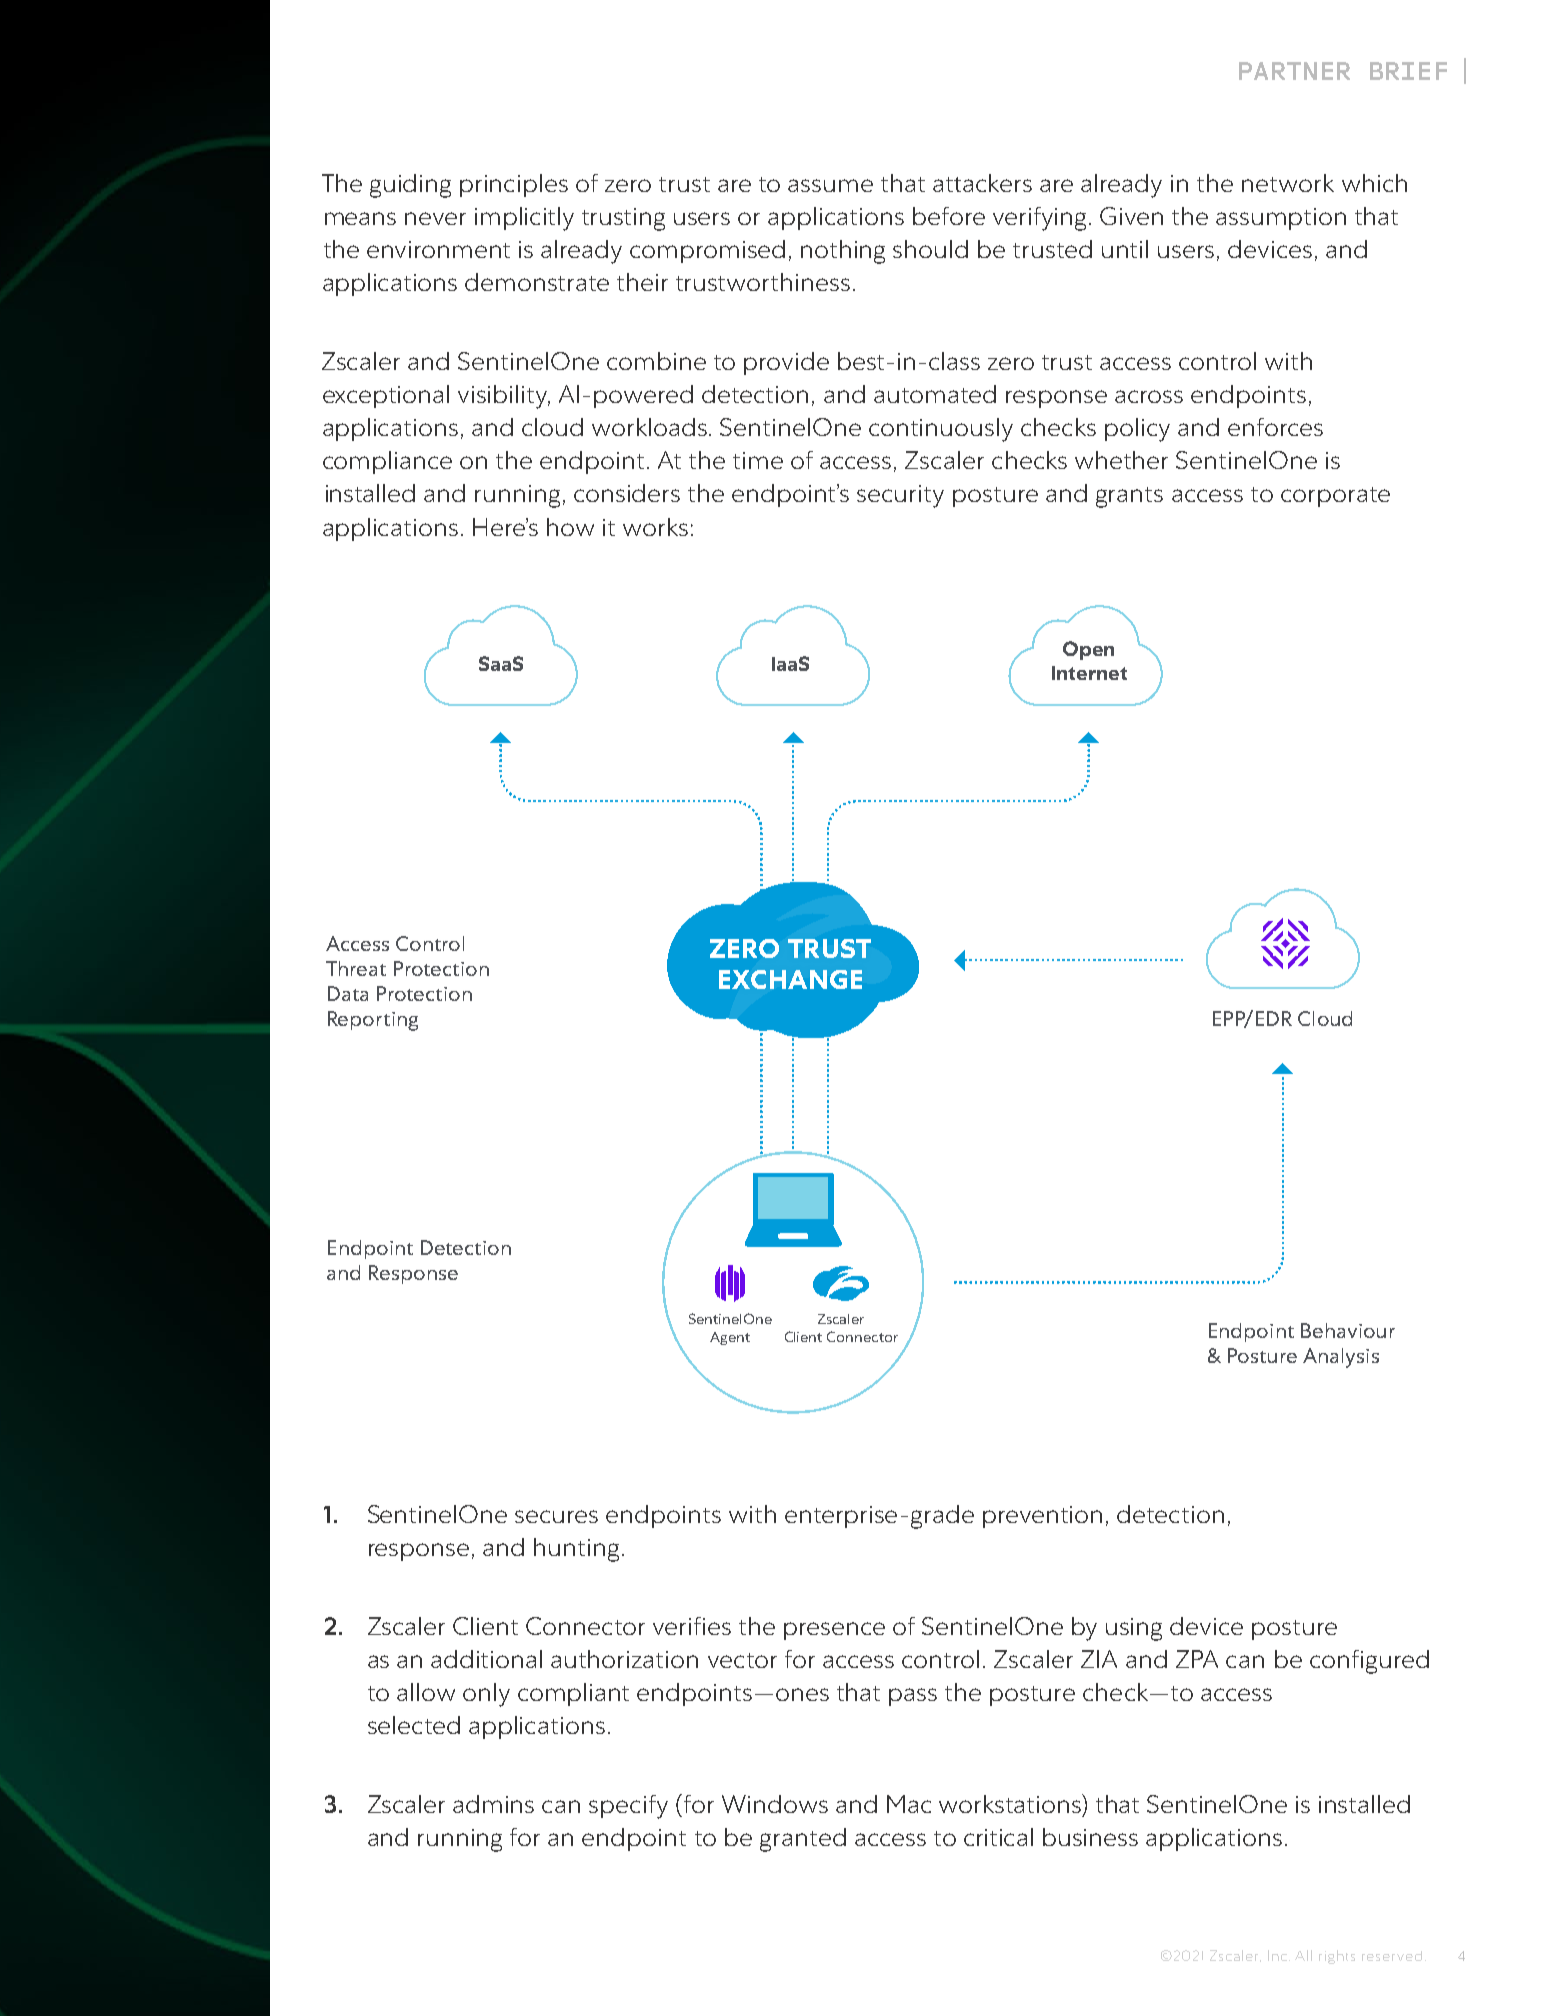  I want to click on assume, so click(830, 185).
